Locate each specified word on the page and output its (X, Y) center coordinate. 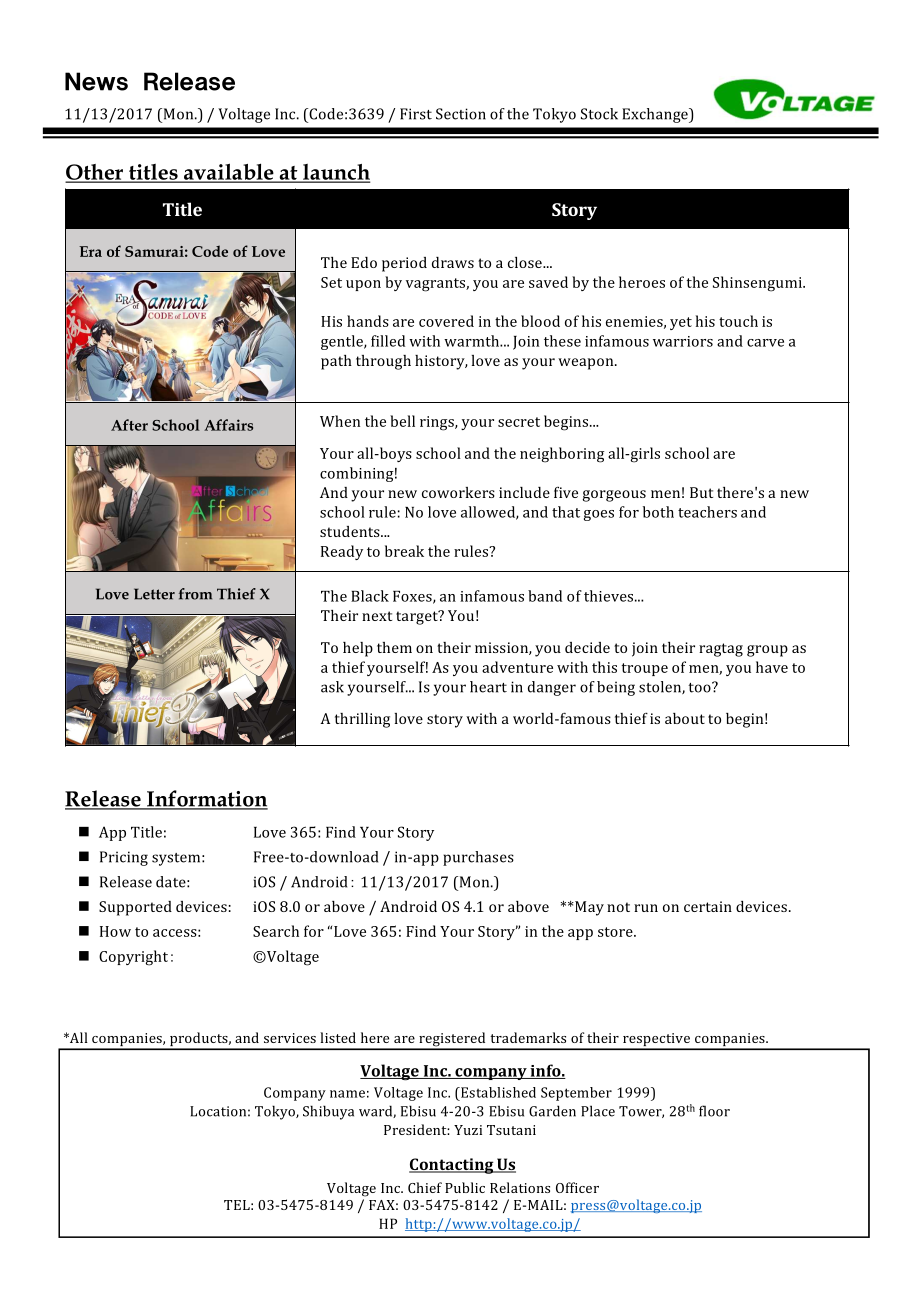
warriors (683, 341)
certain (708, 906)
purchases (478, 858)
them (394, 647)
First (416, 114)
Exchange (656, 115)
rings (438, 423)
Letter (154, 594)
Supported (135, 908)
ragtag (721, 650)
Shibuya (328, 1112)
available (229, 172)
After (129, 425)
